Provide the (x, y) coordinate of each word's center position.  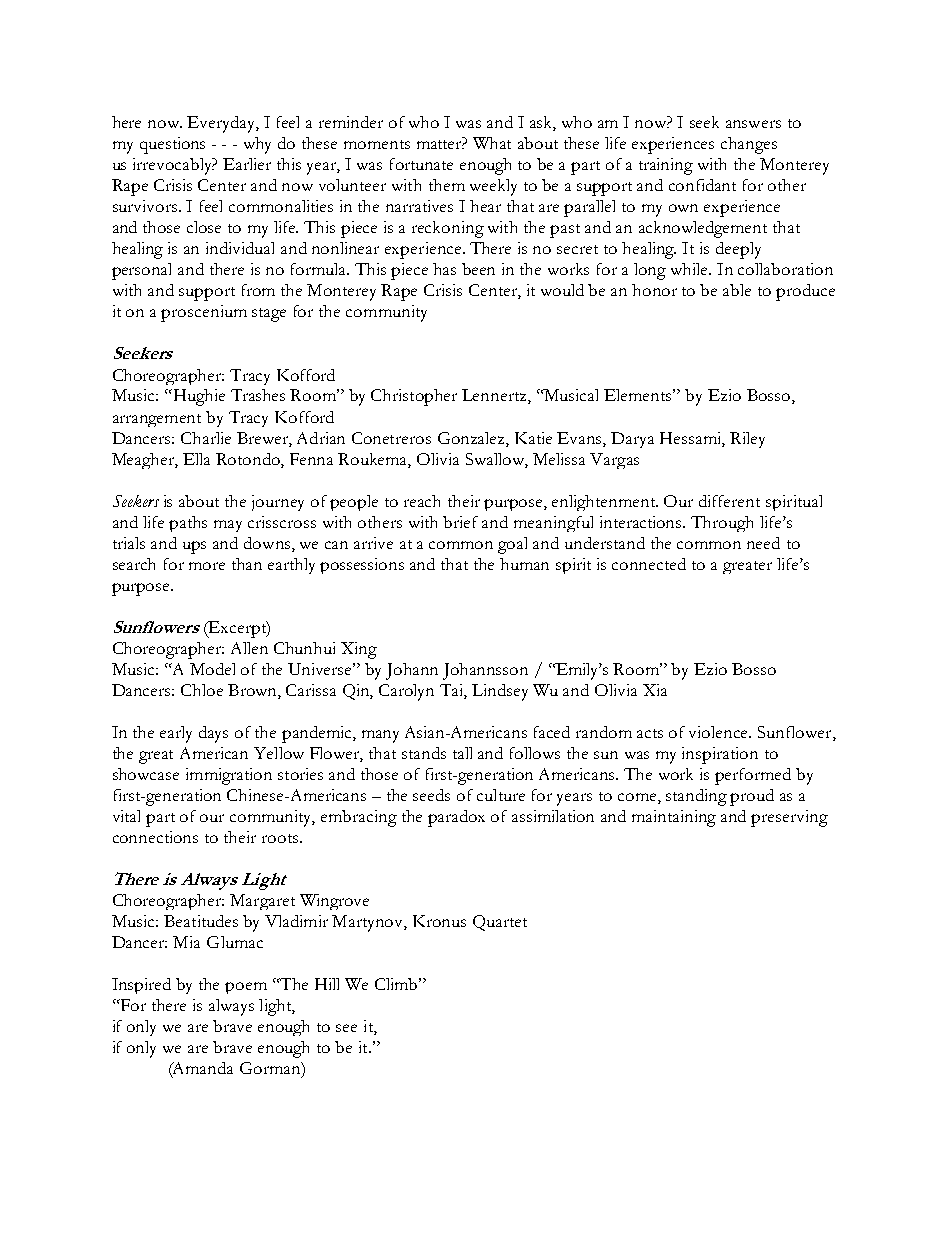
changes (749, 145)
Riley (747, 440)
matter (441, 144)
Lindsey (500, 692)
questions (172, 145)
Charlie (206, 438)
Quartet (500, 923)
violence (720, 732)
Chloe (202, 690)
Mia (186, 942)
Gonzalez (472, 438)
